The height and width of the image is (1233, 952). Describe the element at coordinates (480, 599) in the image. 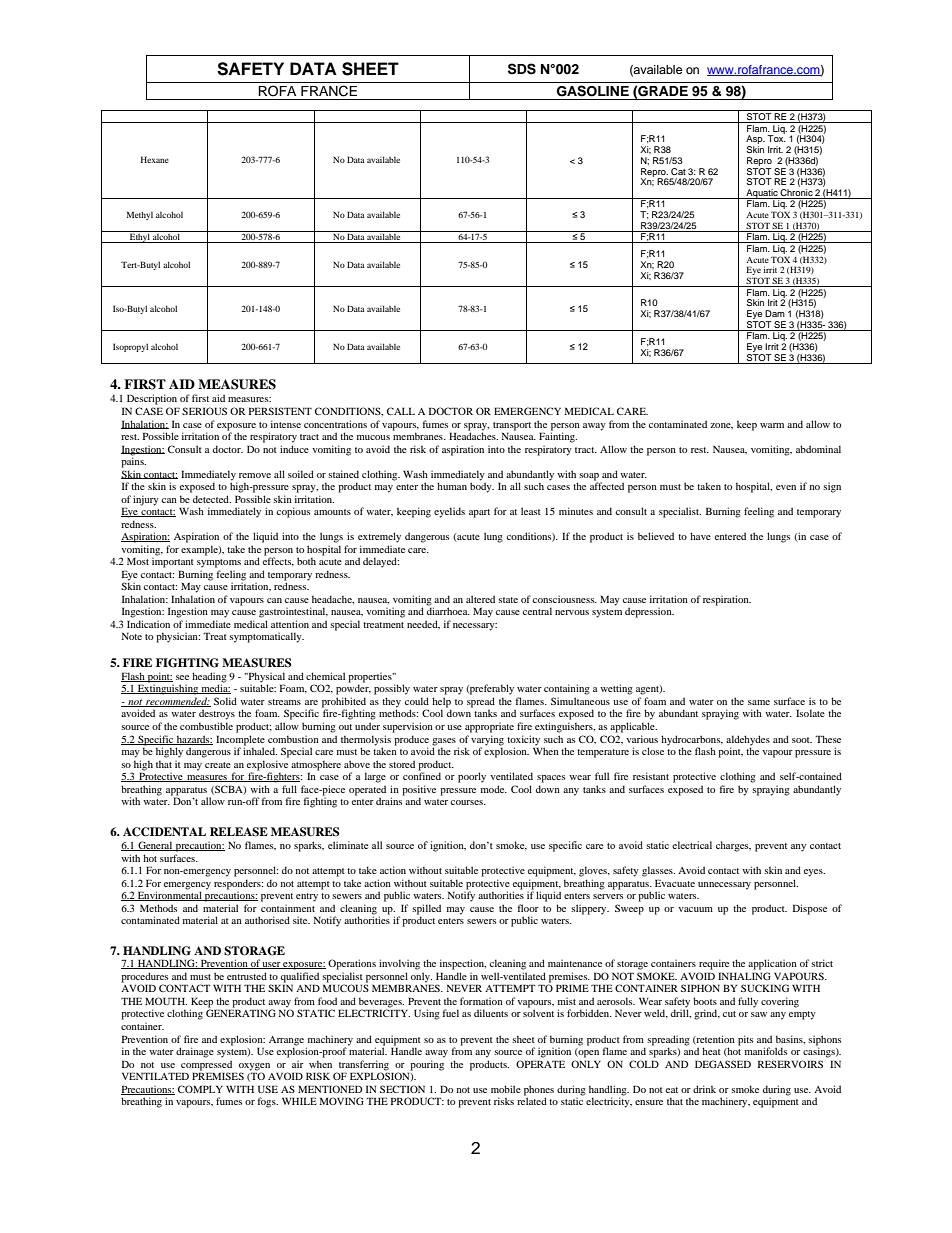

I see `altered` at that location.
